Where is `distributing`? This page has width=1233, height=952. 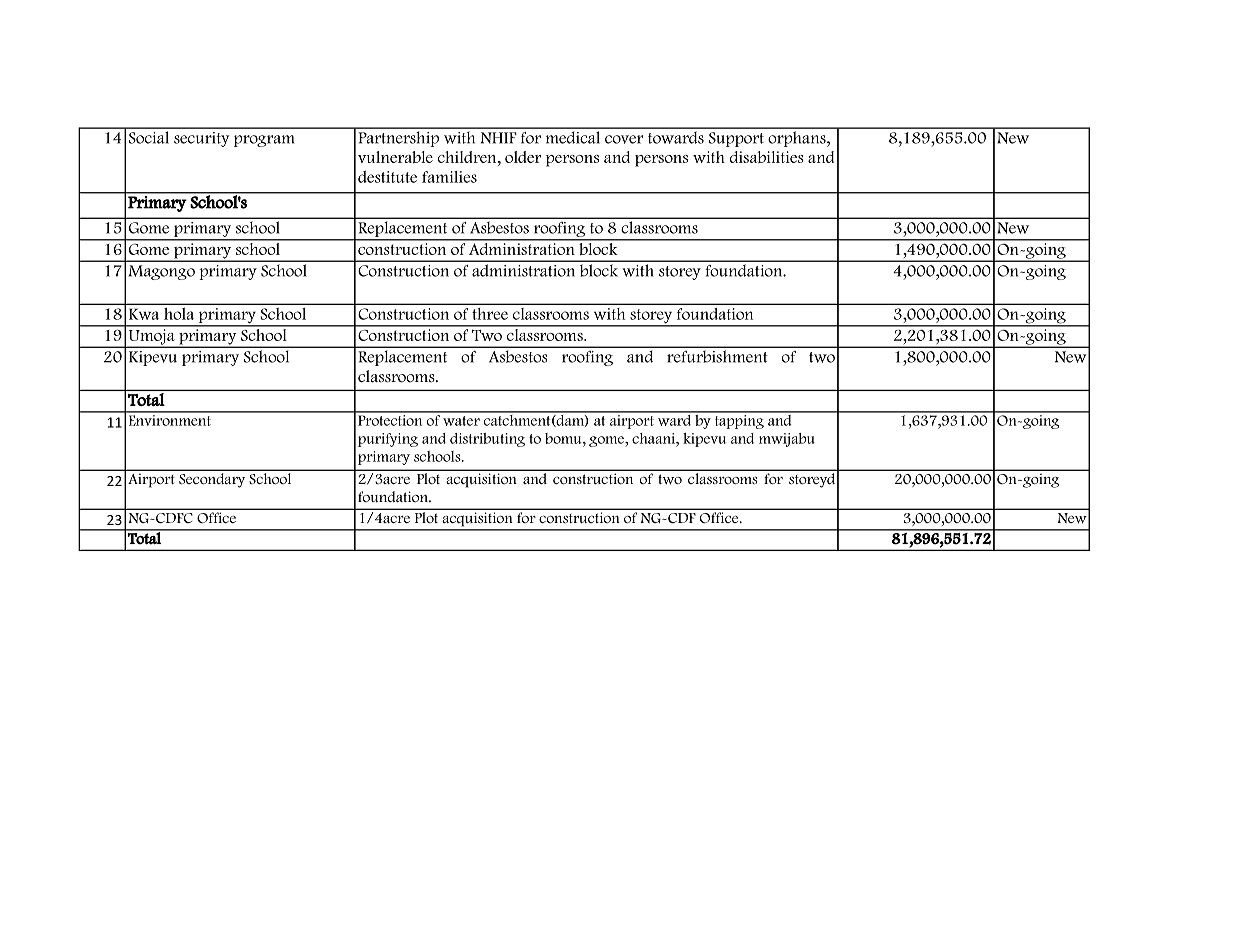 distributing is located at coordinates (487, 440).
